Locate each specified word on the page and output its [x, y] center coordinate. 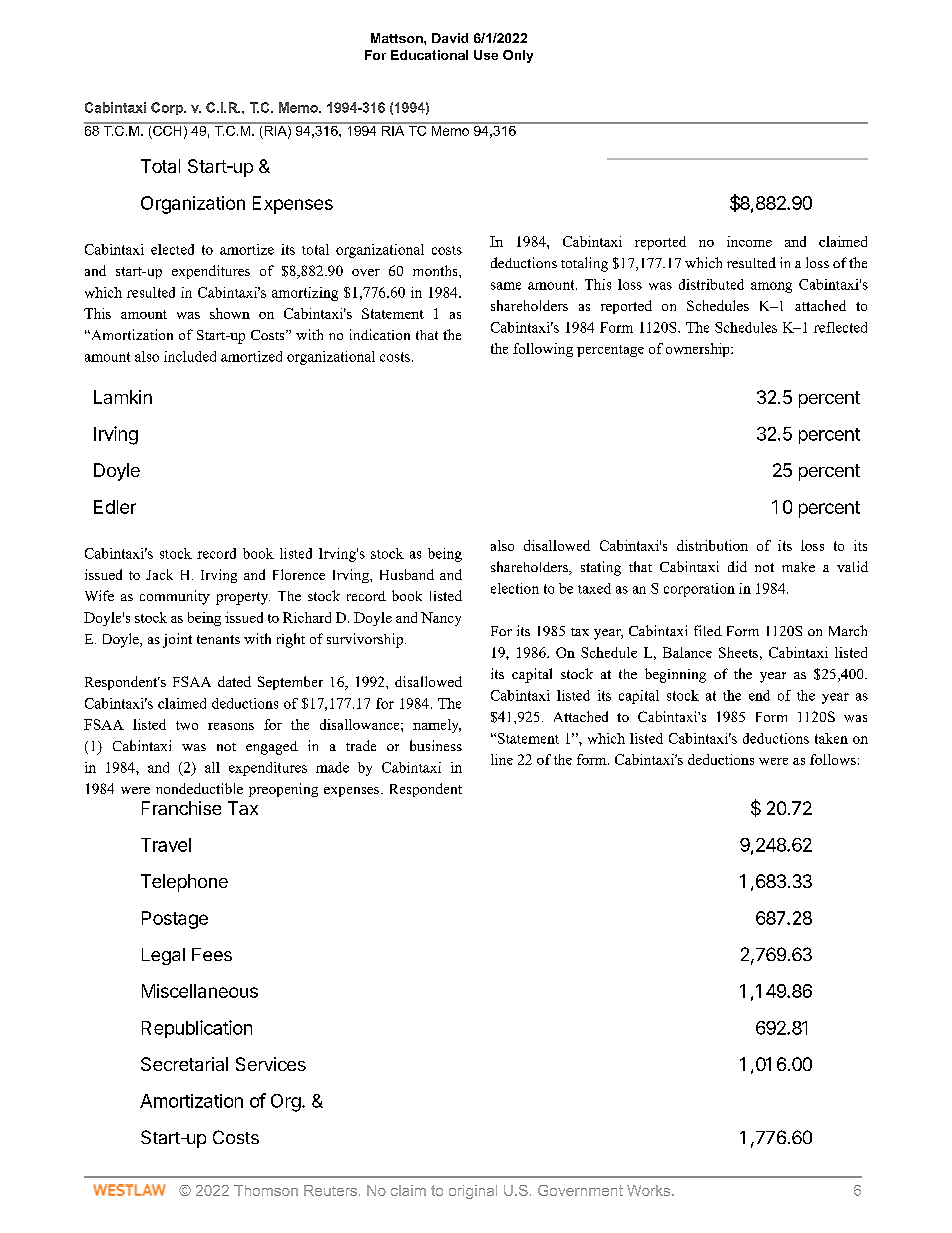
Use [486, 55]
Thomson [266, 1190]
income [749, 241]
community [175, 597]
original [473, 1192]
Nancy [441, 619]
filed [708, 630]
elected [172, 249]
